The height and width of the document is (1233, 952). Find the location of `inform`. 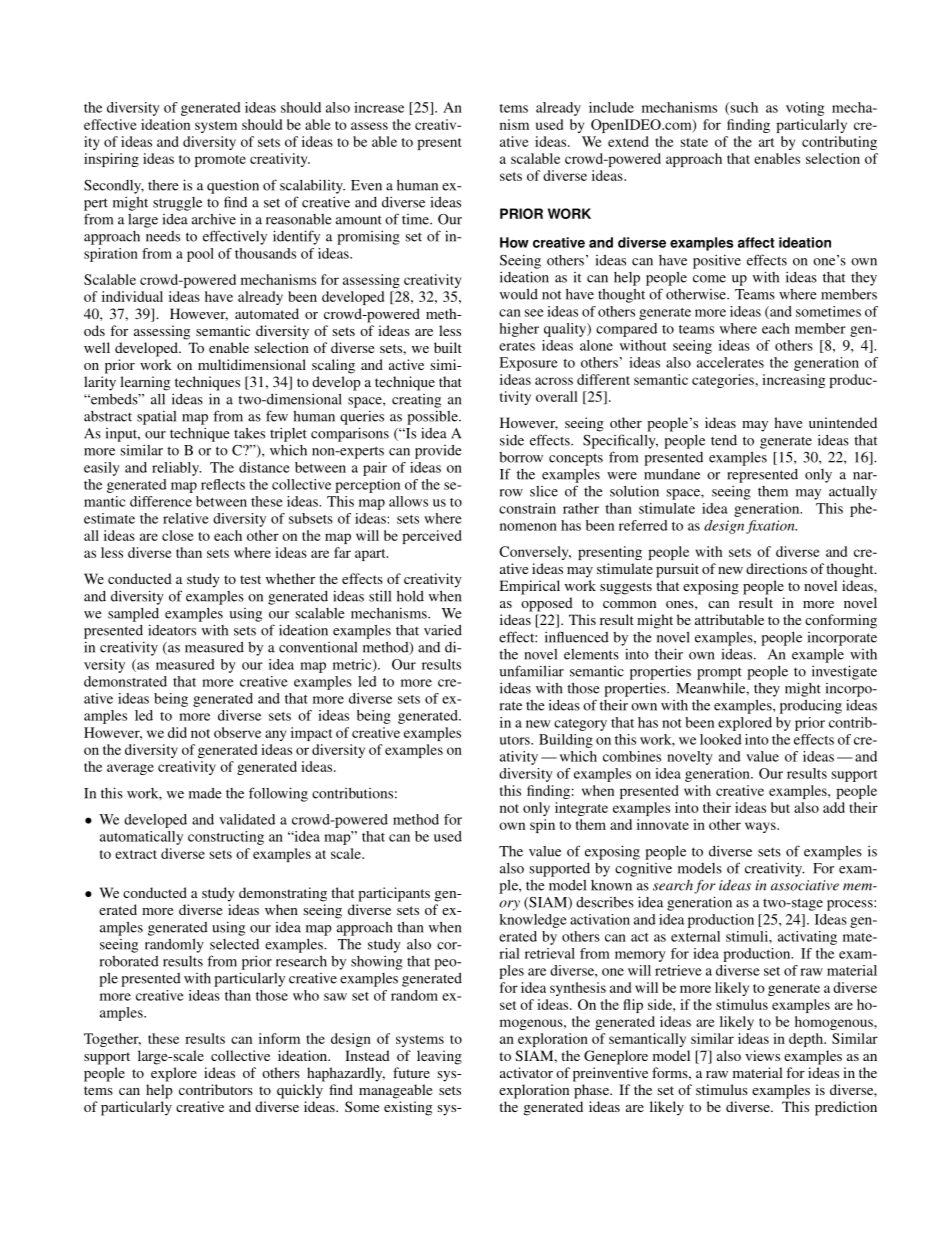

inform is located at coordinates (279, 1038).
